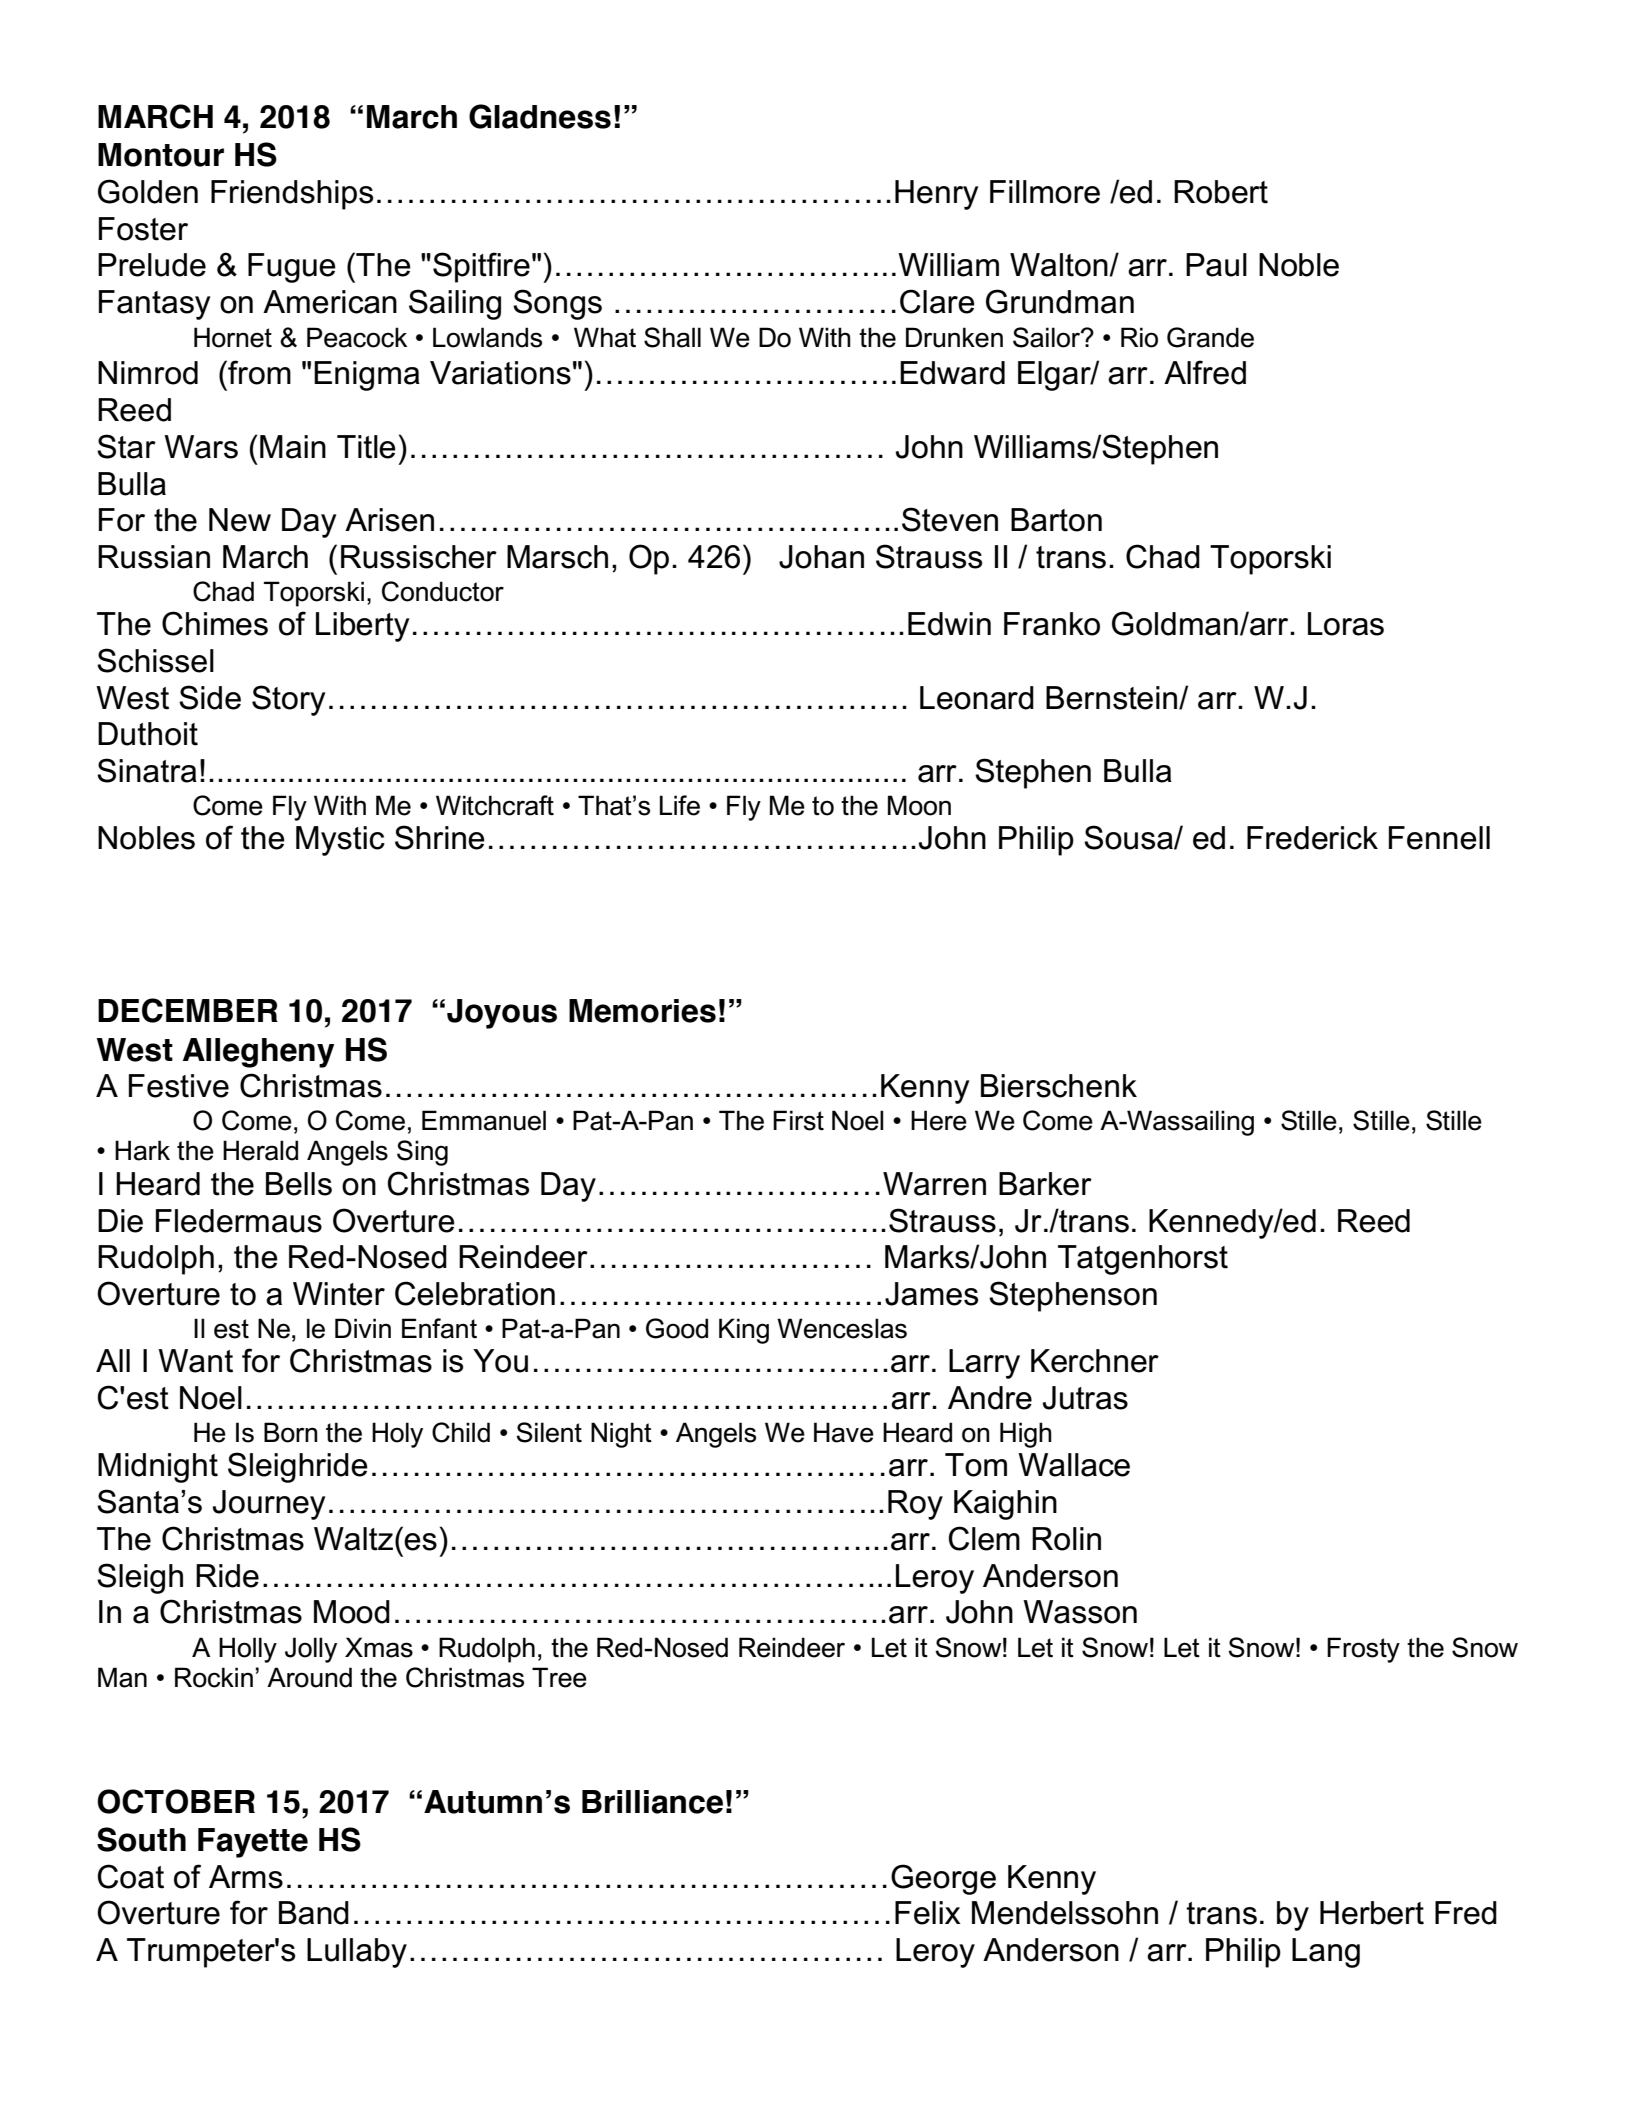 The image size is (1629, 2108). I want to click on Allegheny, so click(258, 1053).
